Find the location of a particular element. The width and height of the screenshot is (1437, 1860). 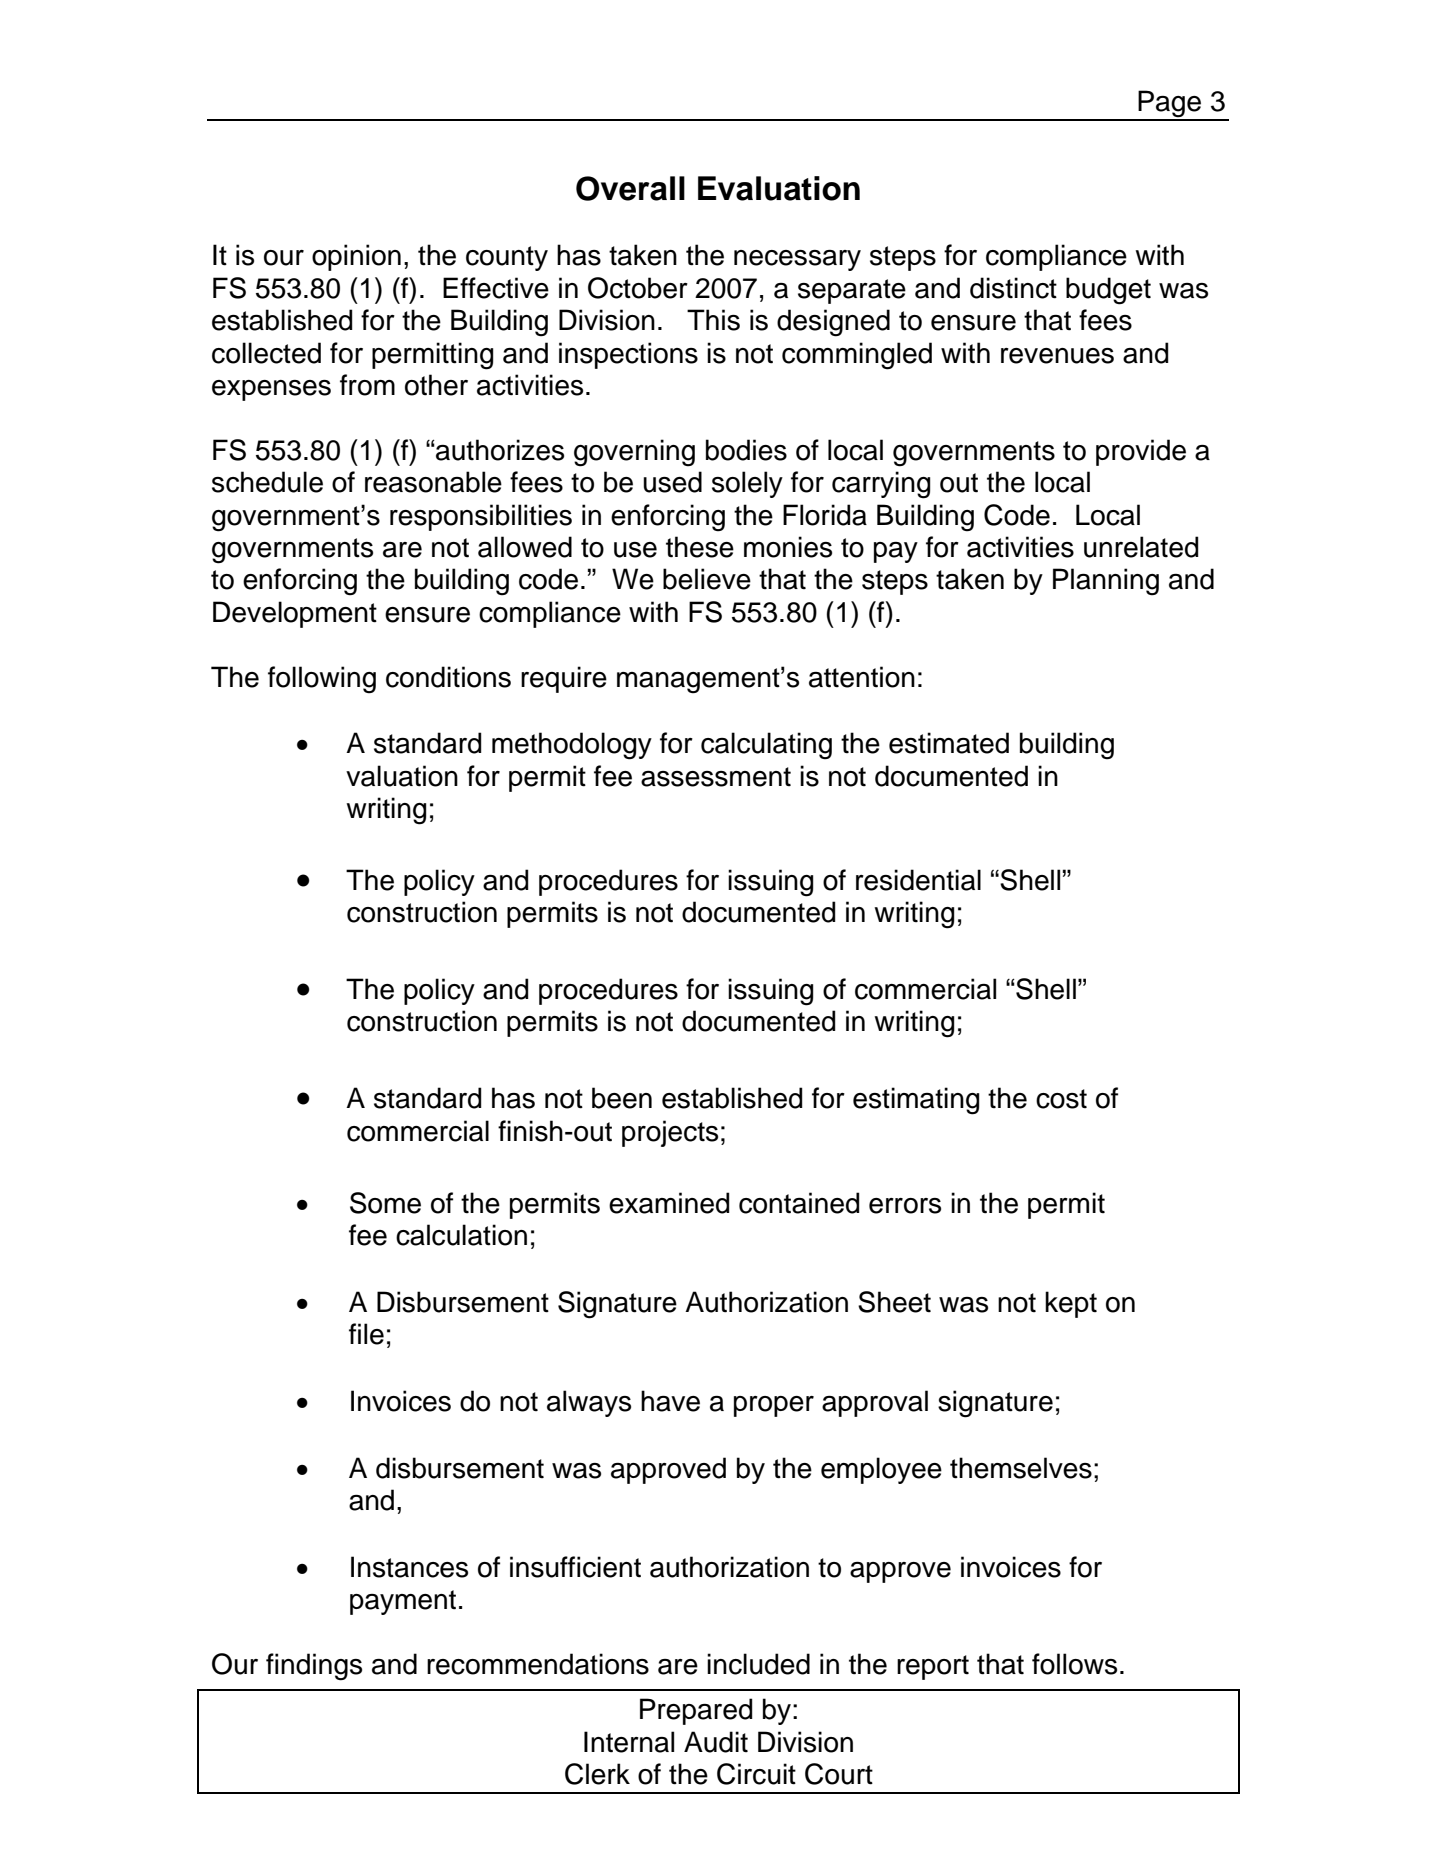

Page is located at coordinates (1170, 105).
